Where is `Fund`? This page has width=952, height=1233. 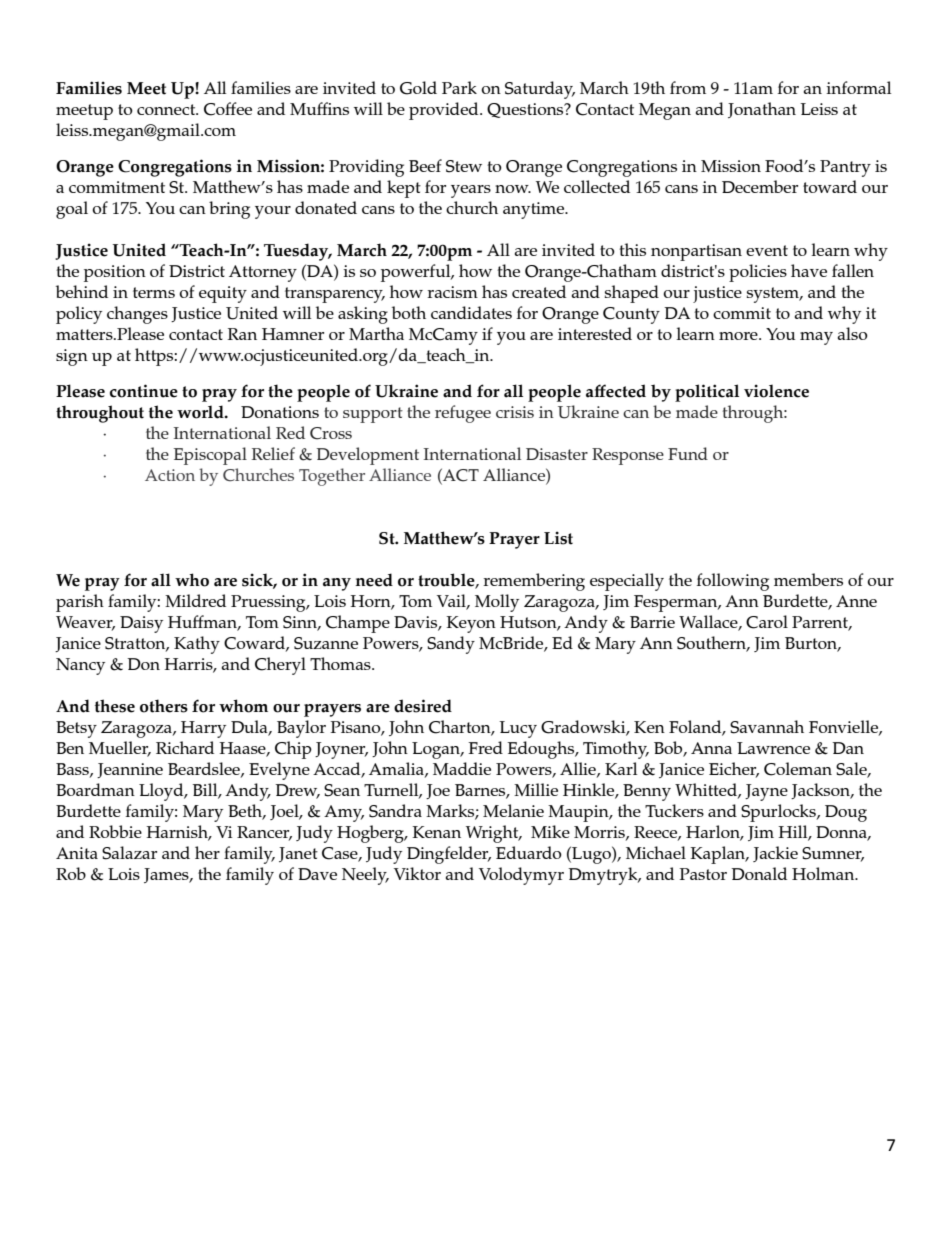
Fund is located at coordinates (688, 453).
